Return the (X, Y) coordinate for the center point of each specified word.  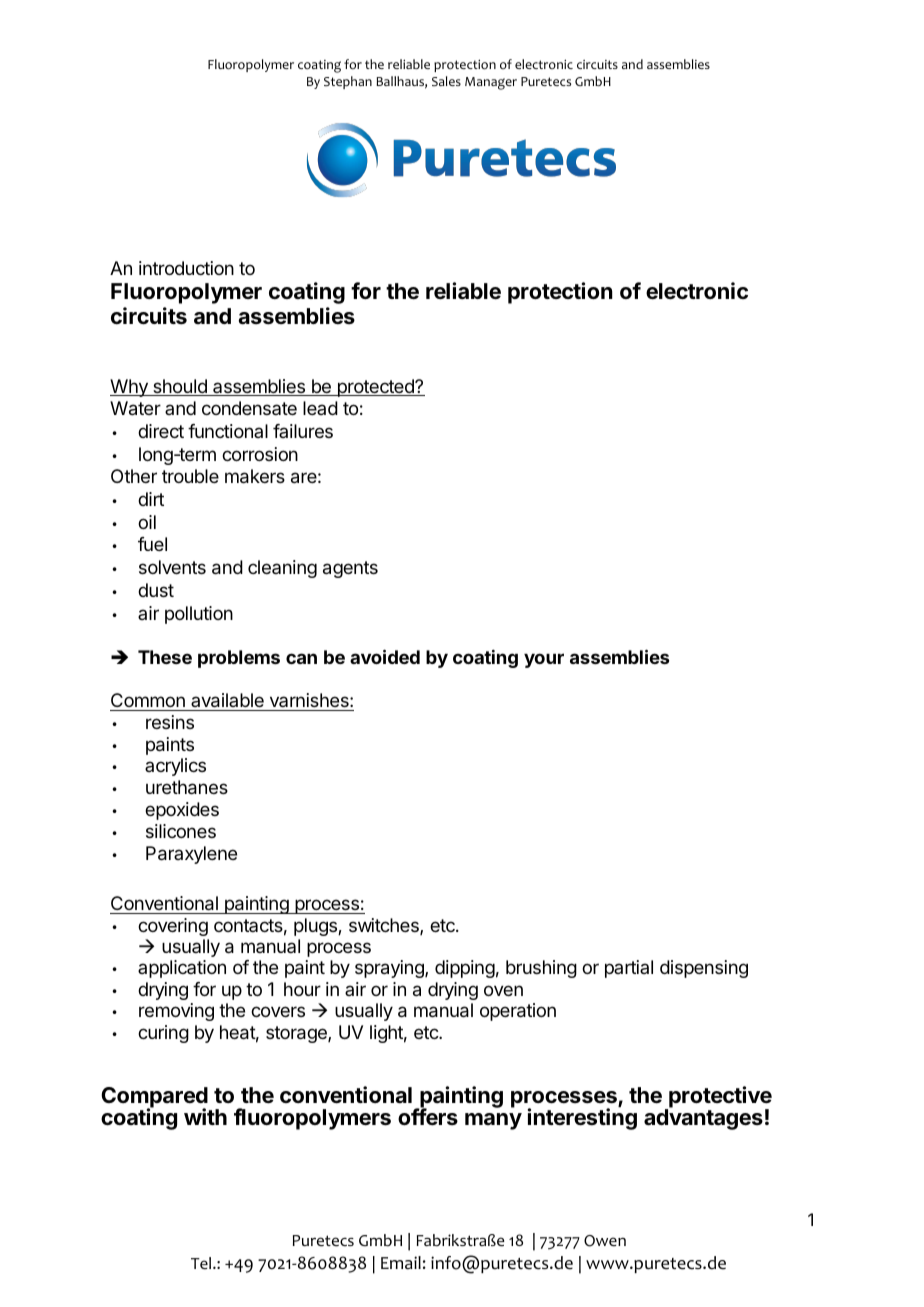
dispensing (704, 969)
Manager (491, 83)
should (180, 387)
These (165, 657)
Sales (446, 81)
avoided (385, 656)
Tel (202, 1263)
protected (375, 388)
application (182, 969)
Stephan (348, 82)
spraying (390, 969)
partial (629, 969)
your (544, 660)
